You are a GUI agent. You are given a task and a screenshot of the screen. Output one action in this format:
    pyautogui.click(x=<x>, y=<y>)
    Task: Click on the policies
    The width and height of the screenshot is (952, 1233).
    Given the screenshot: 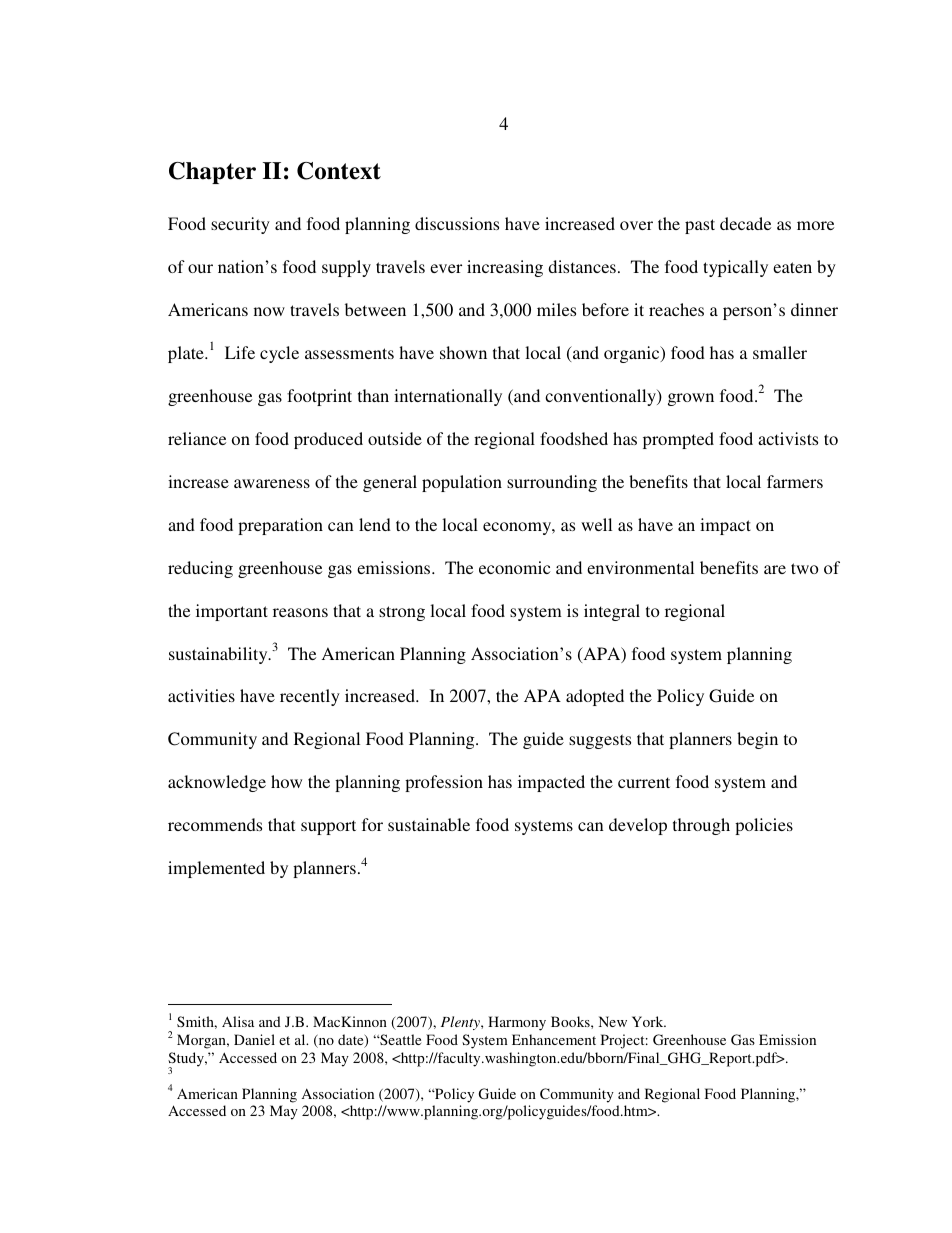 What is the action you would take?
    pyautogui.click(x=764, y=826)
